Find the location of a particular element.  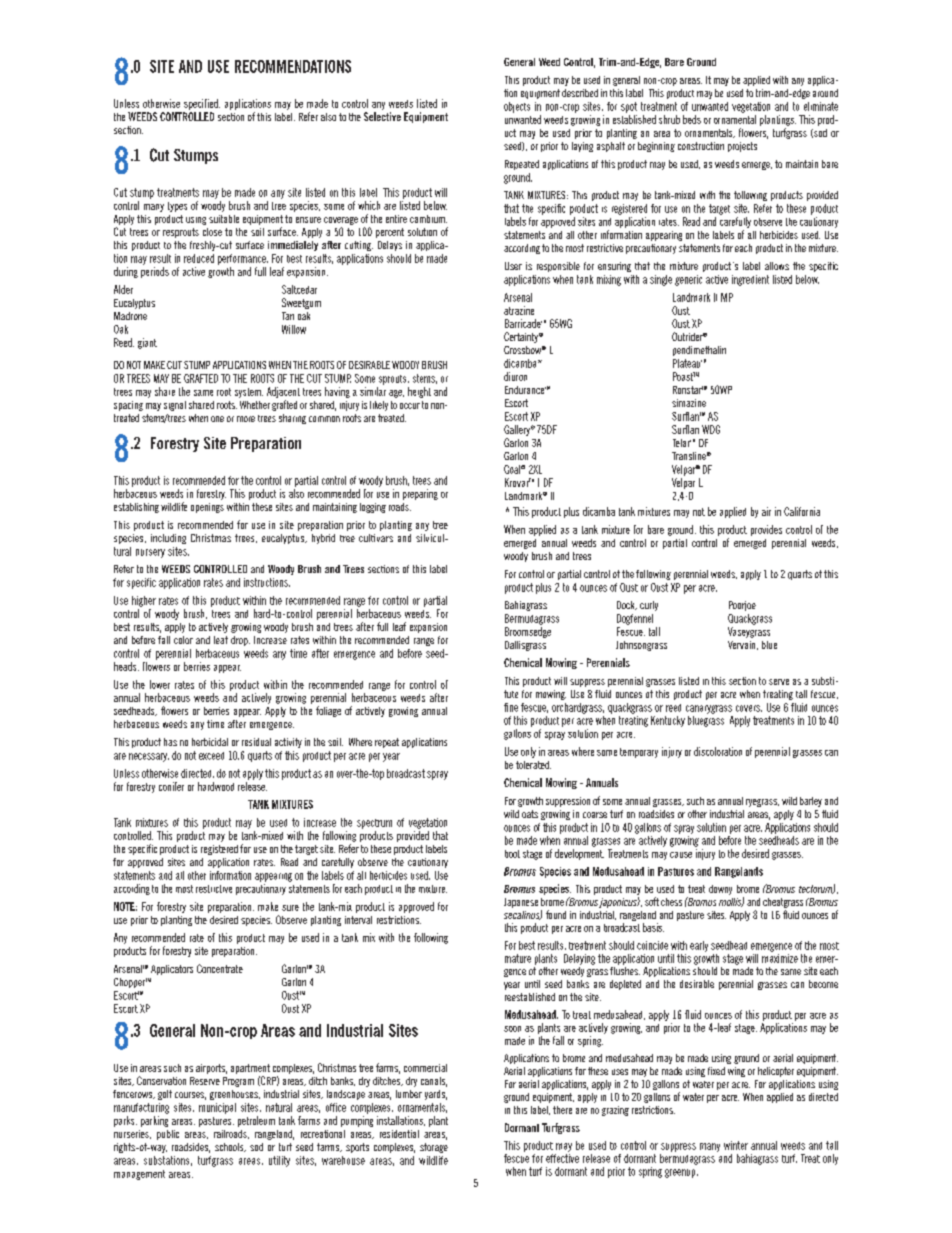

projects is located at coordinates (742, 147).
